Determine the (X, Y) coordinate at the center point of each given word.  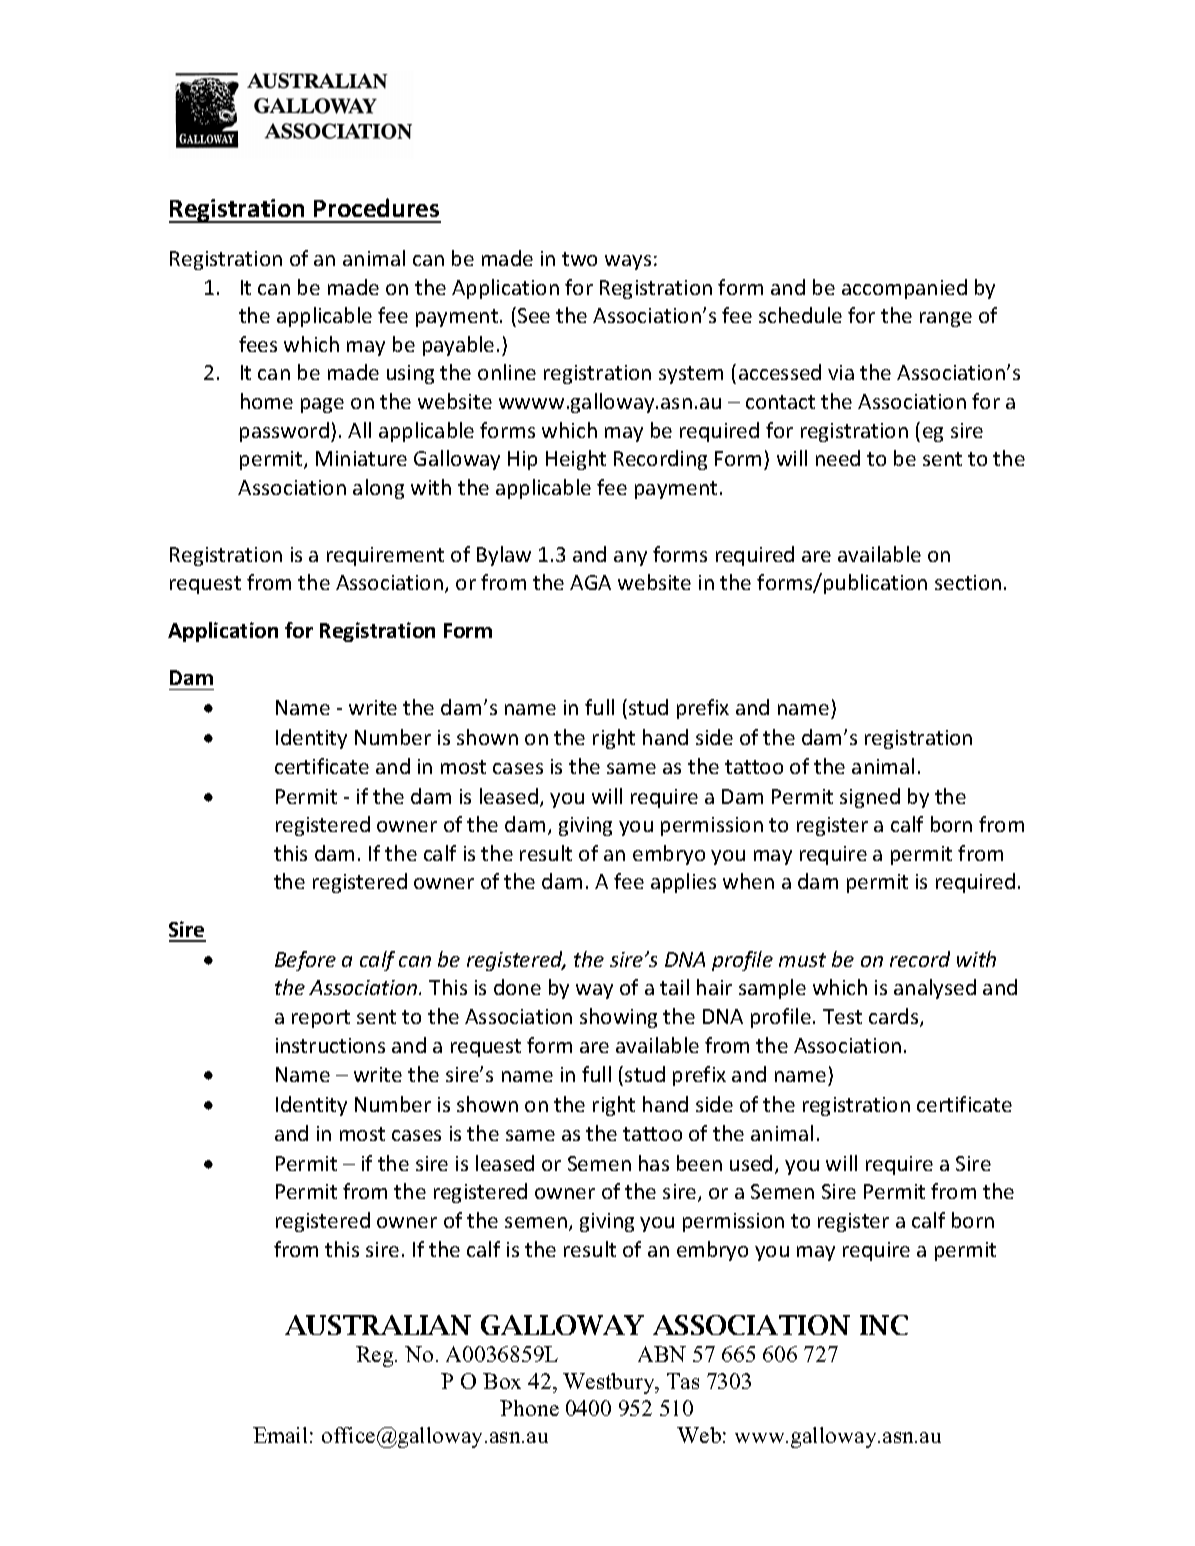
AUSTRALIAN (378, 1325)
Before (305, 961)
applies (683, 883)
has (654, 1163)
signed (870, 798)
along (378, 489)
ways (628, 262)
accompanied (904, 289)
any (630, 558)
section (968, 582)
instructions (330, 1045)
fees (258, 344)
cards (895, 1017)
